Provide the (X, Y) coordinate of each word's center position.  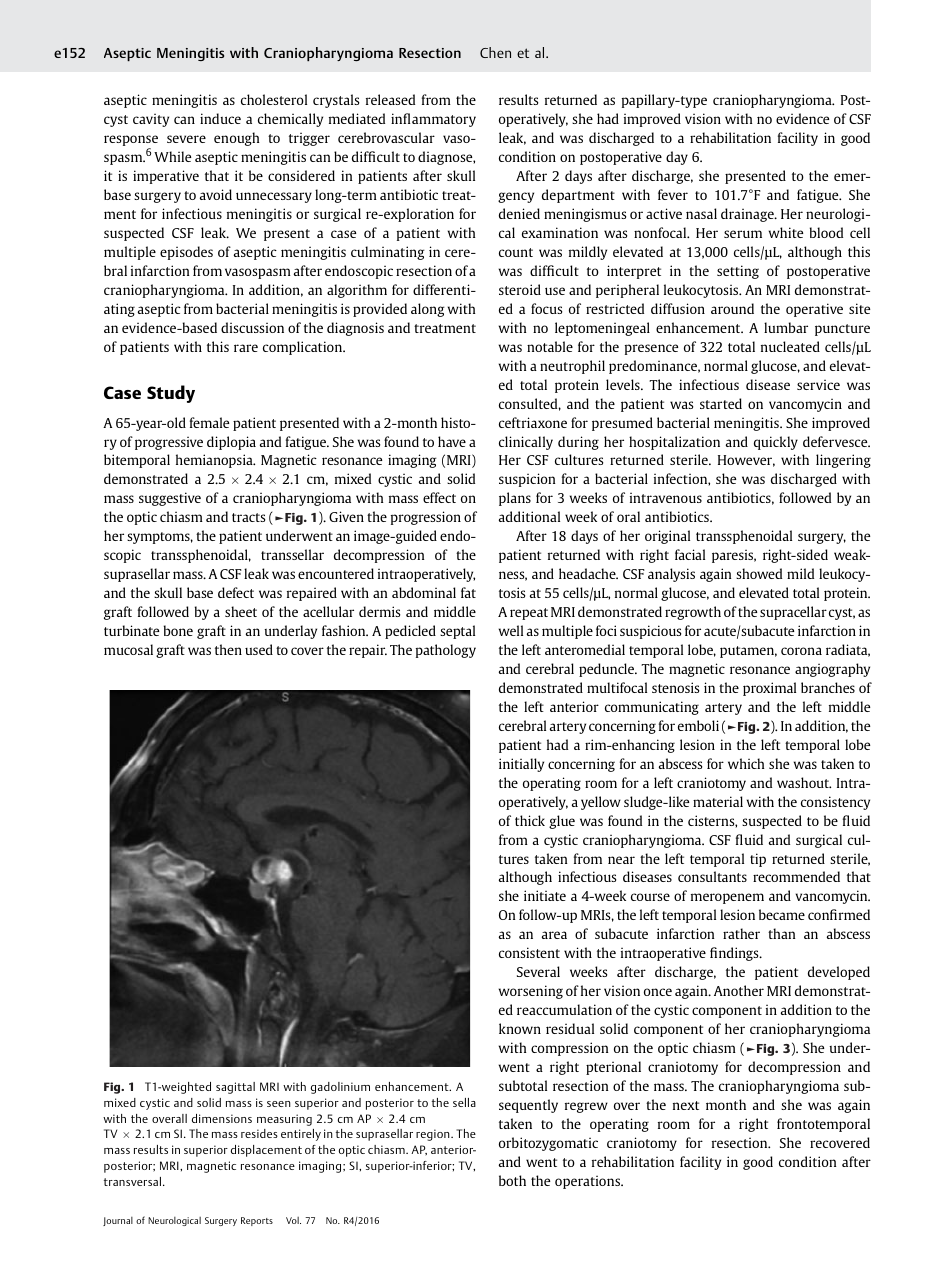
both (512, 1180)
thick (530, 820)
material (718, 801)
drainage (748, 215)
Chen (495, 52)
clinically (526, 443)
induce (220, 118)
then (228, 649)
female (209, 422)
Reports (257, 1221)
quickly (776, 443)
